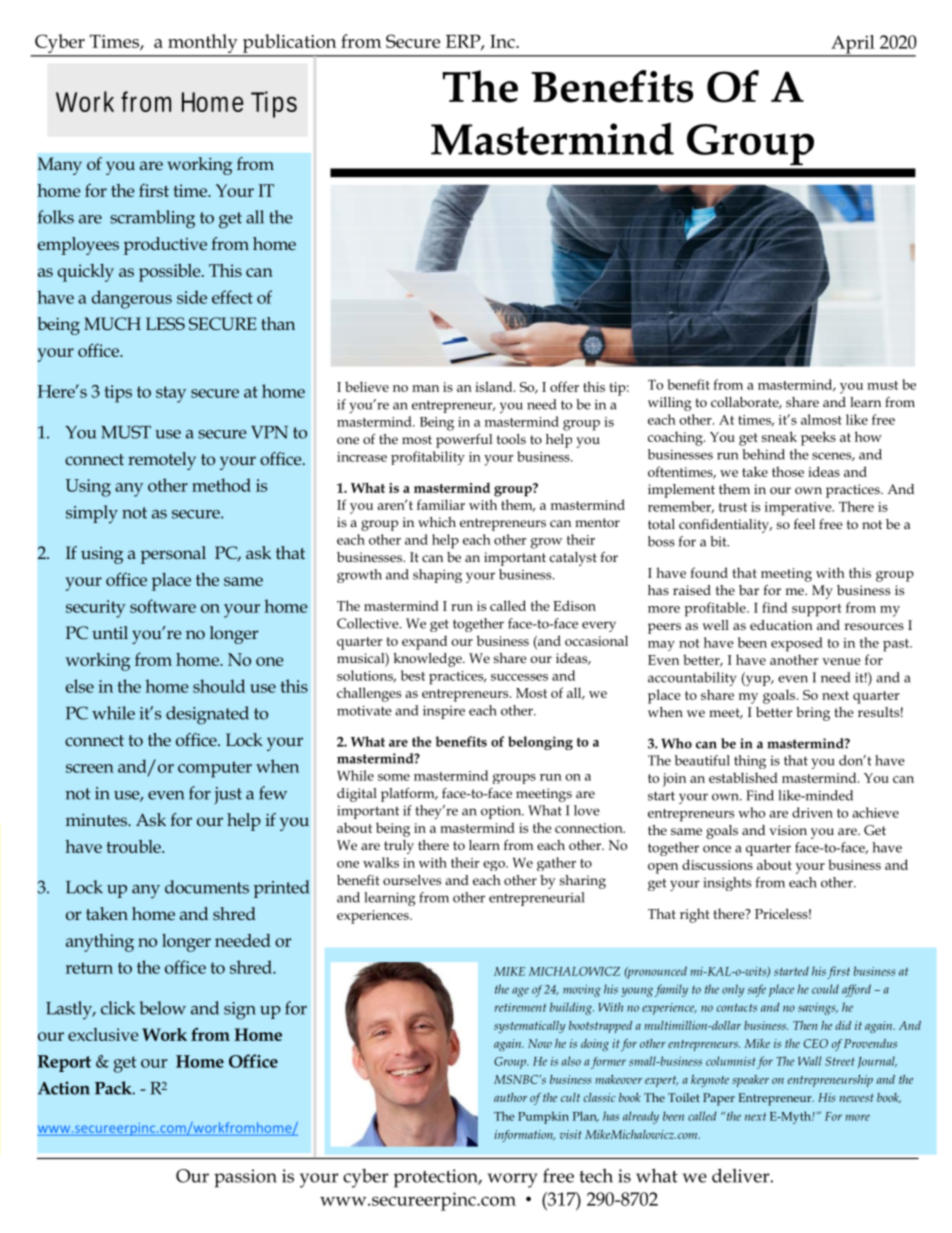  I want to click on insights, so click(727, 884).
